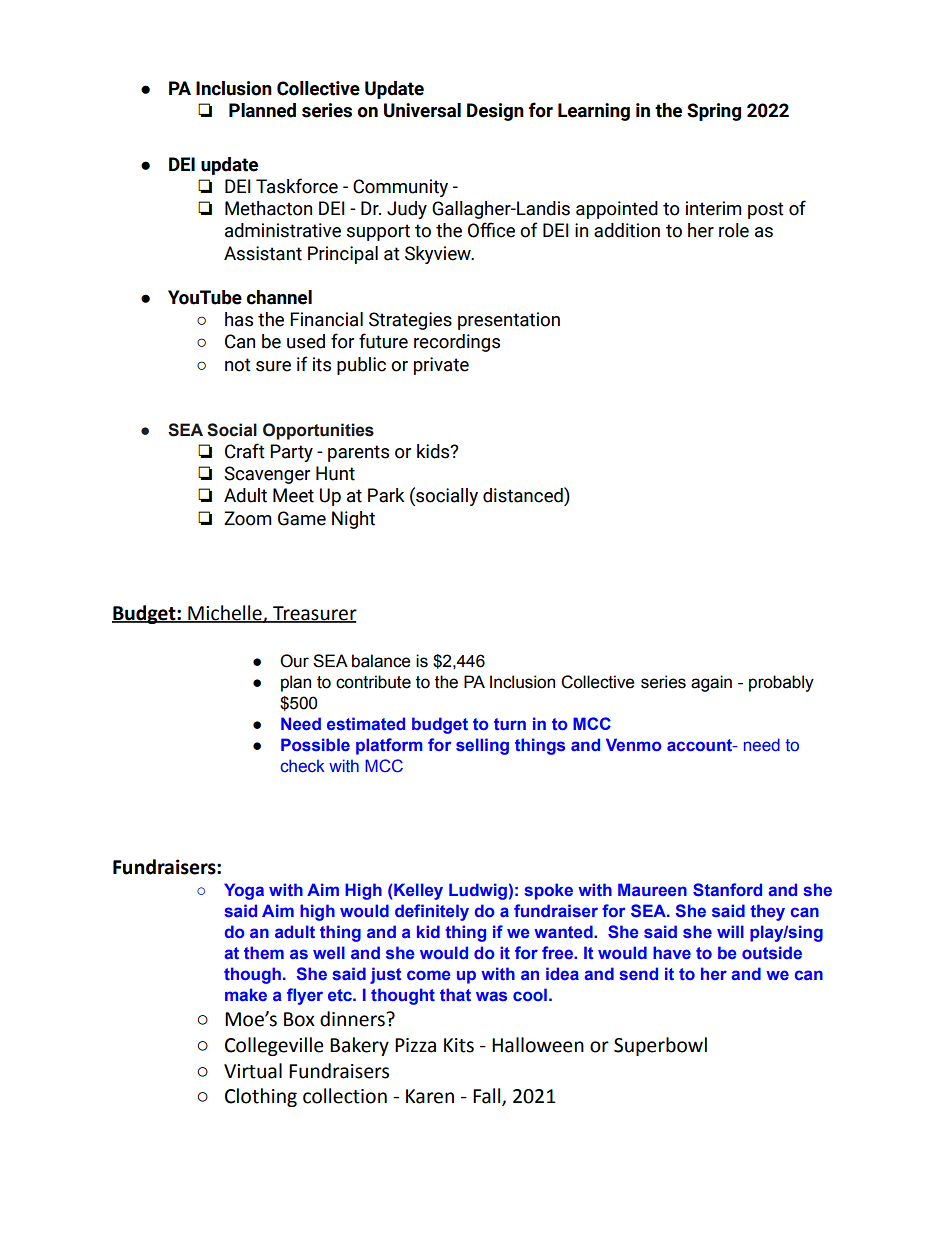 This page has height=1233, width=952. I want to click on Superbowl, so click(660, 1046).
